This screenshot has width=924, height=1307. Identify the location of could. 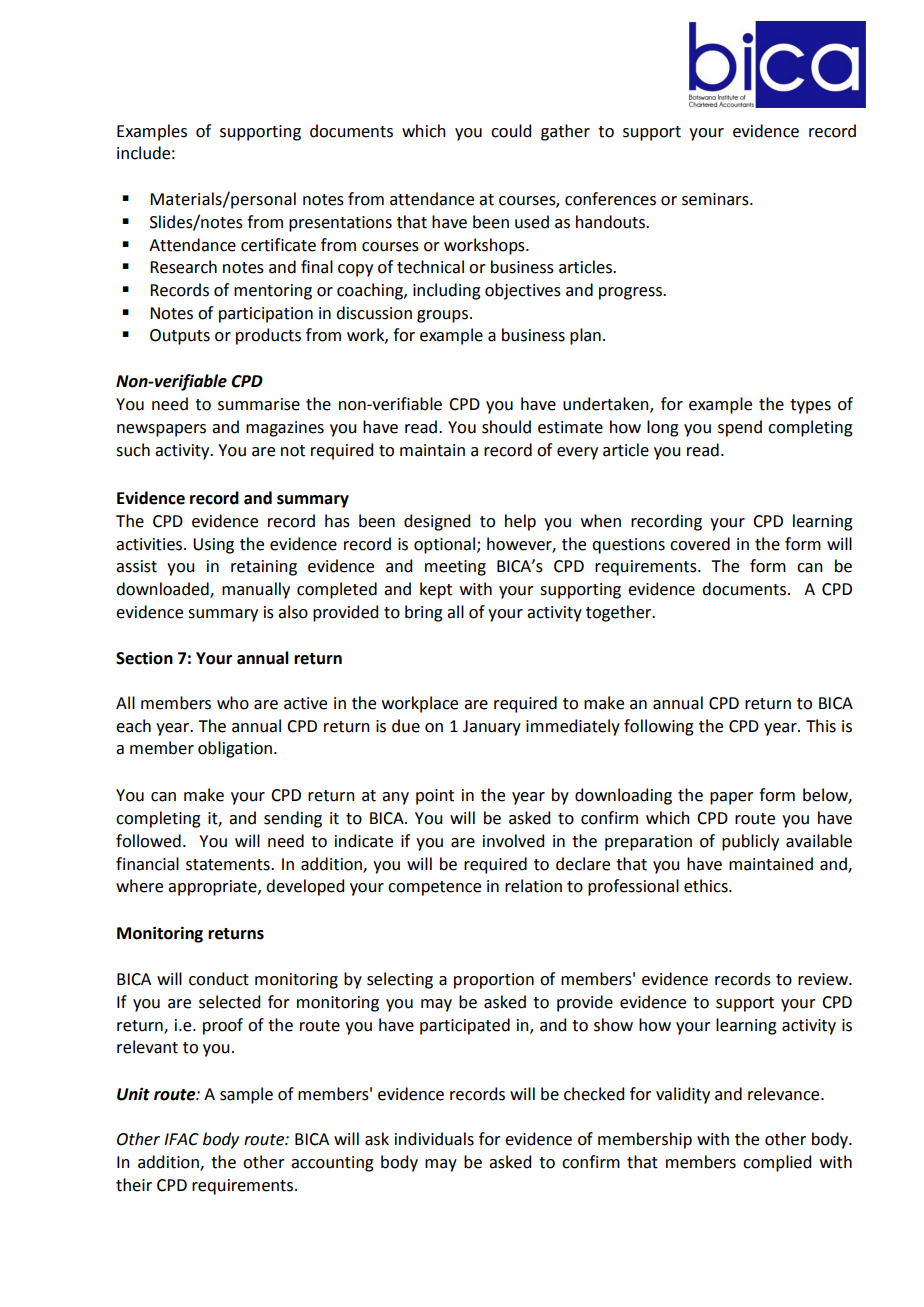
(511, 131).
